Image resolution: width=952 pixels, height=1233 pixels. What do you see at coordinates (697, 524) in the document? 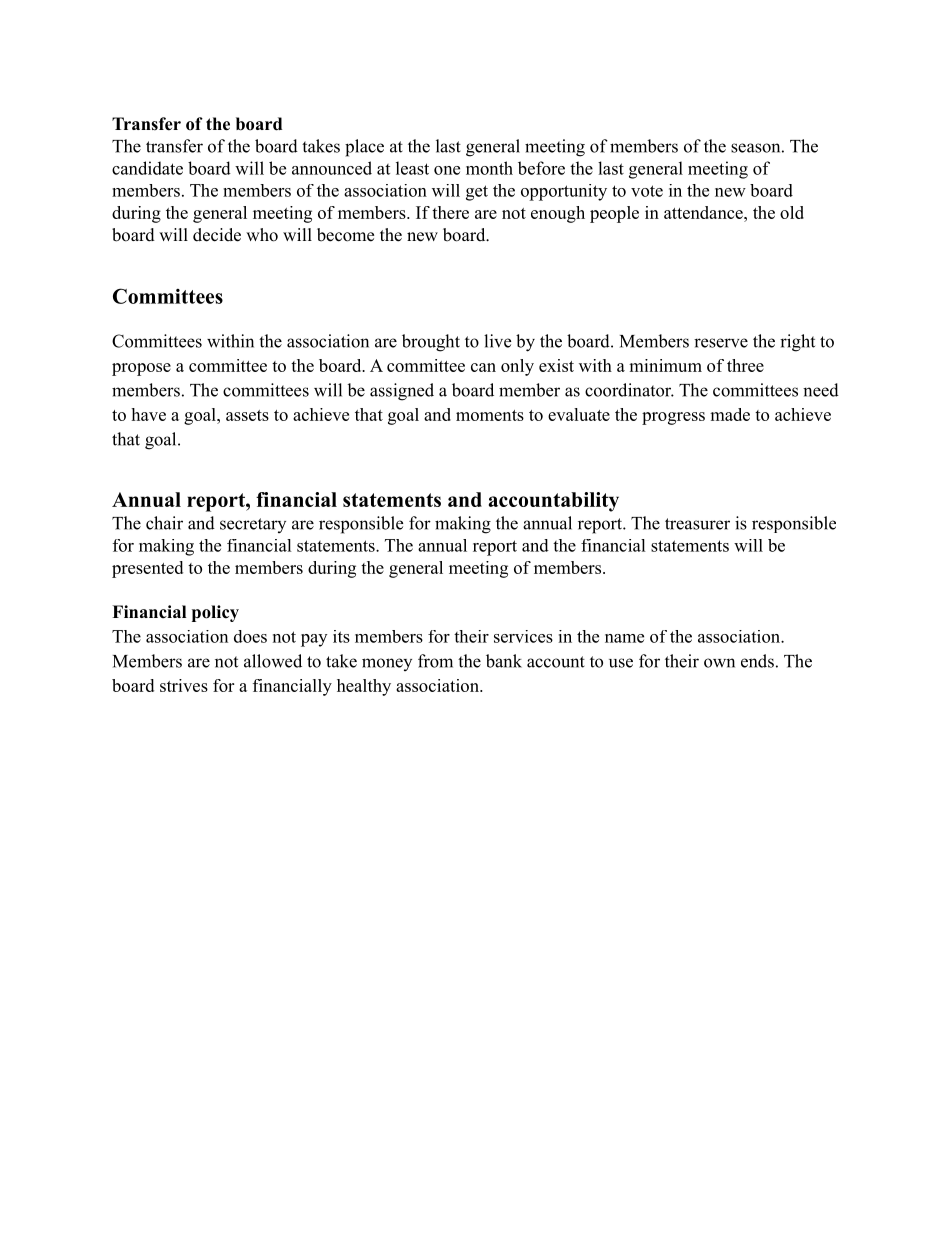
I see `treasurer` at bounding box center [697, 524].
